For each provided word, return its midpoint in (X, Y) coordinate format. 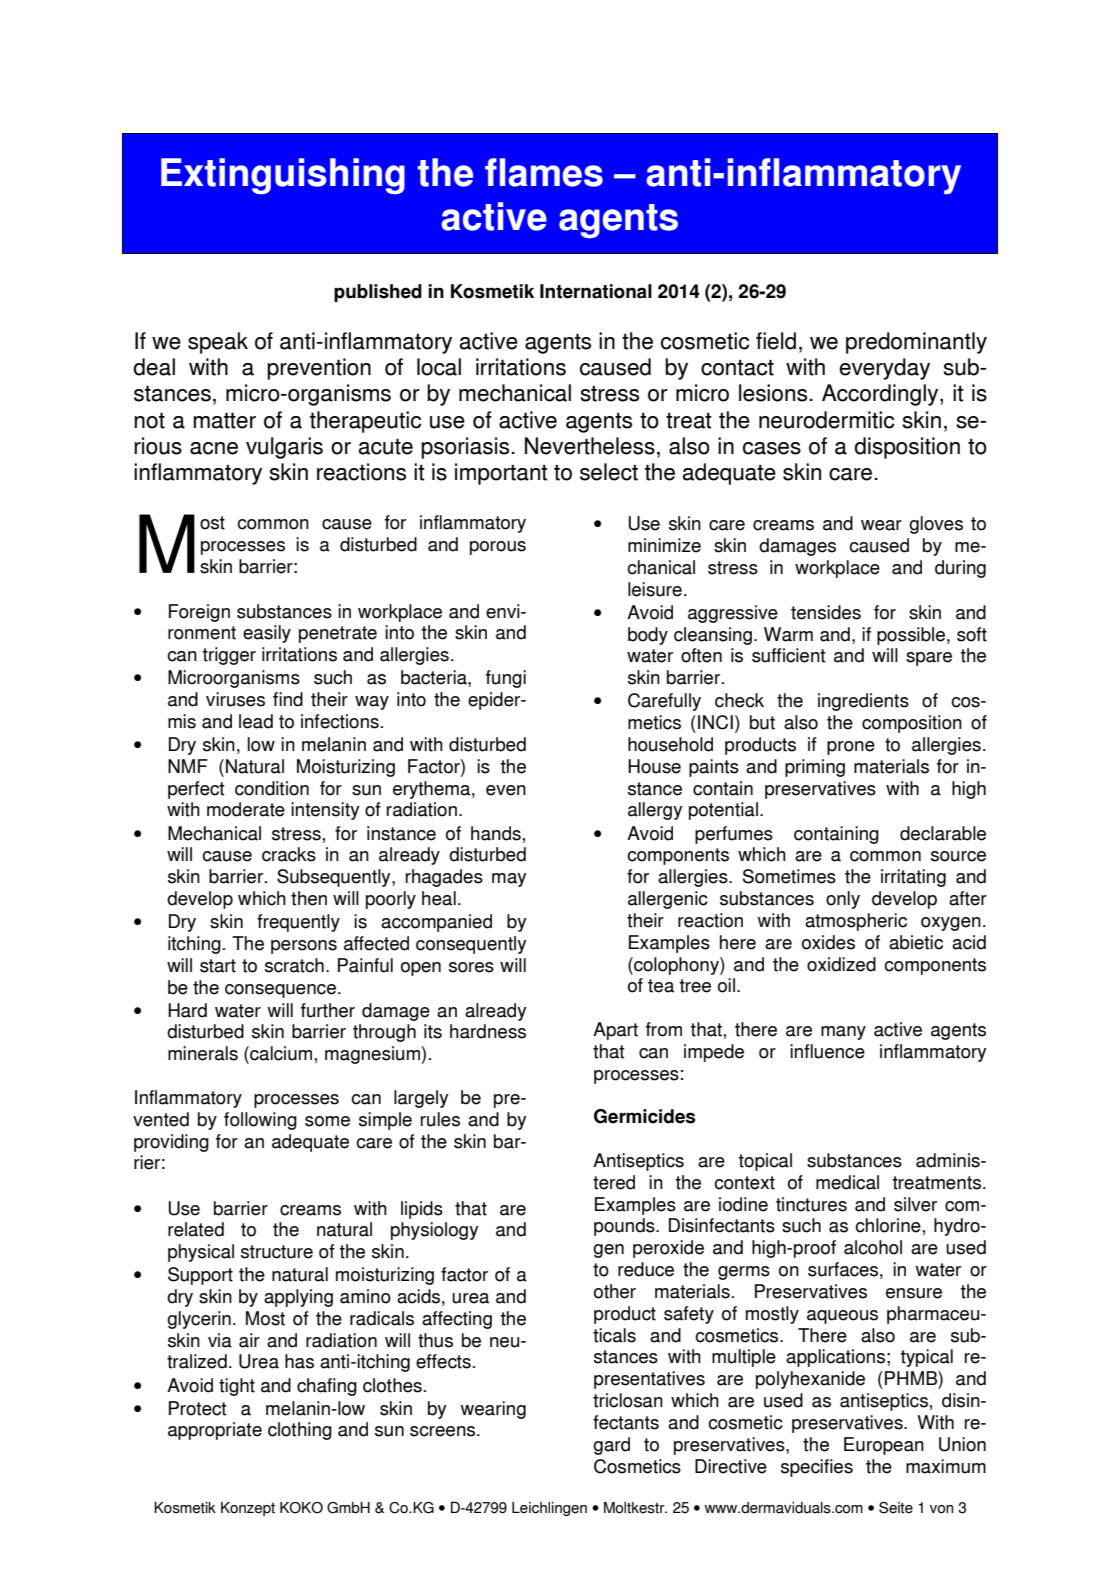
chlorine (888, 1225)
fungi (506, 679)
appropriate (215, 1431)
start (218, 966)
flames (544, 172)
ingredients (863, 702)
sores (471, 967)
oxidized (841, 964)
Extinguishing (283, 176)
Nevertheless (590, 446)
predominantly (916, 343)
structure (277, 1252)
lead (256, 721)
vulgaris (284, 448)
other (615, 1291)
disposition (907, 448)
